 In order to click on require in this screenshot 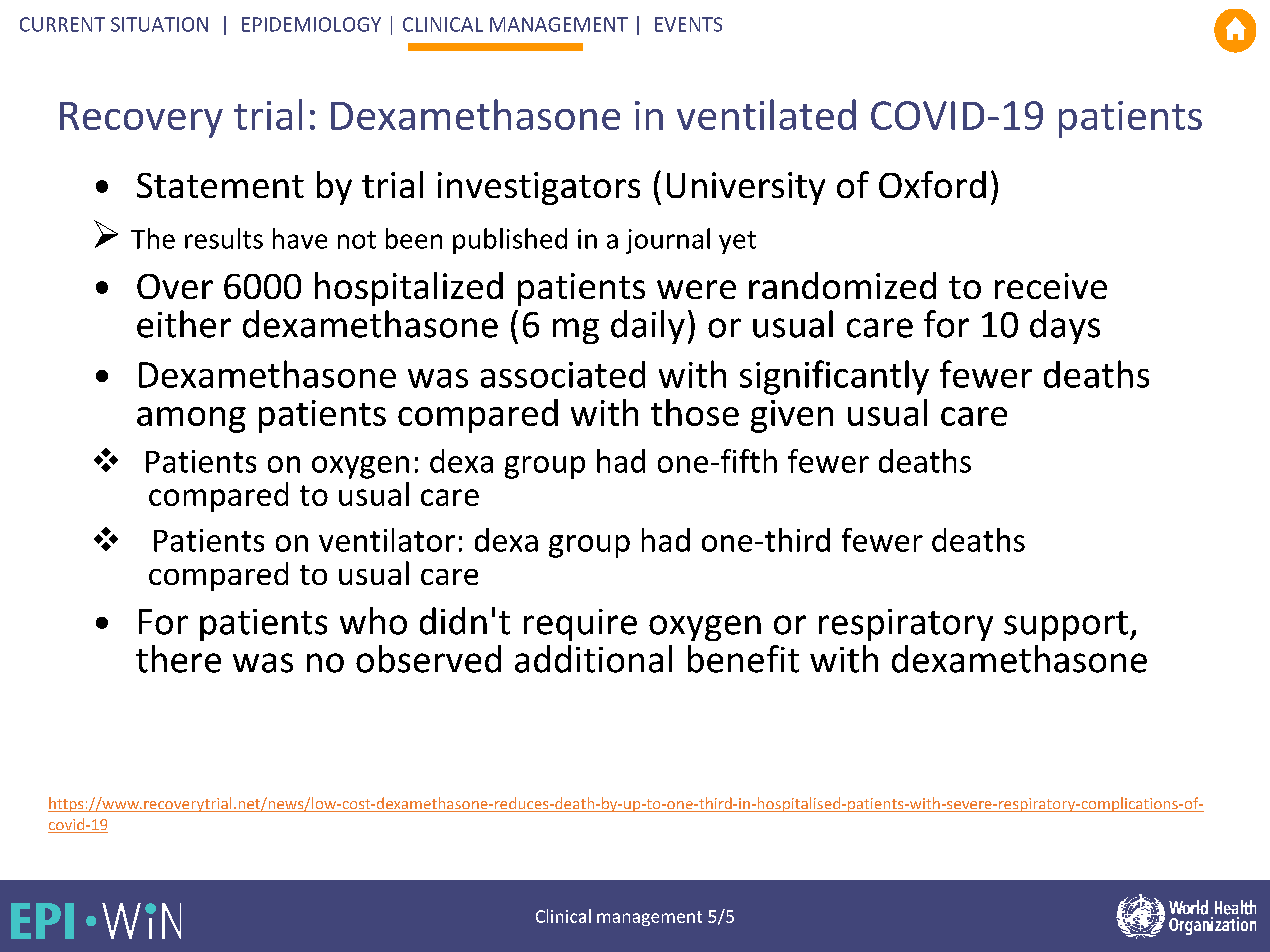, I will do `click(580, 625)`.
